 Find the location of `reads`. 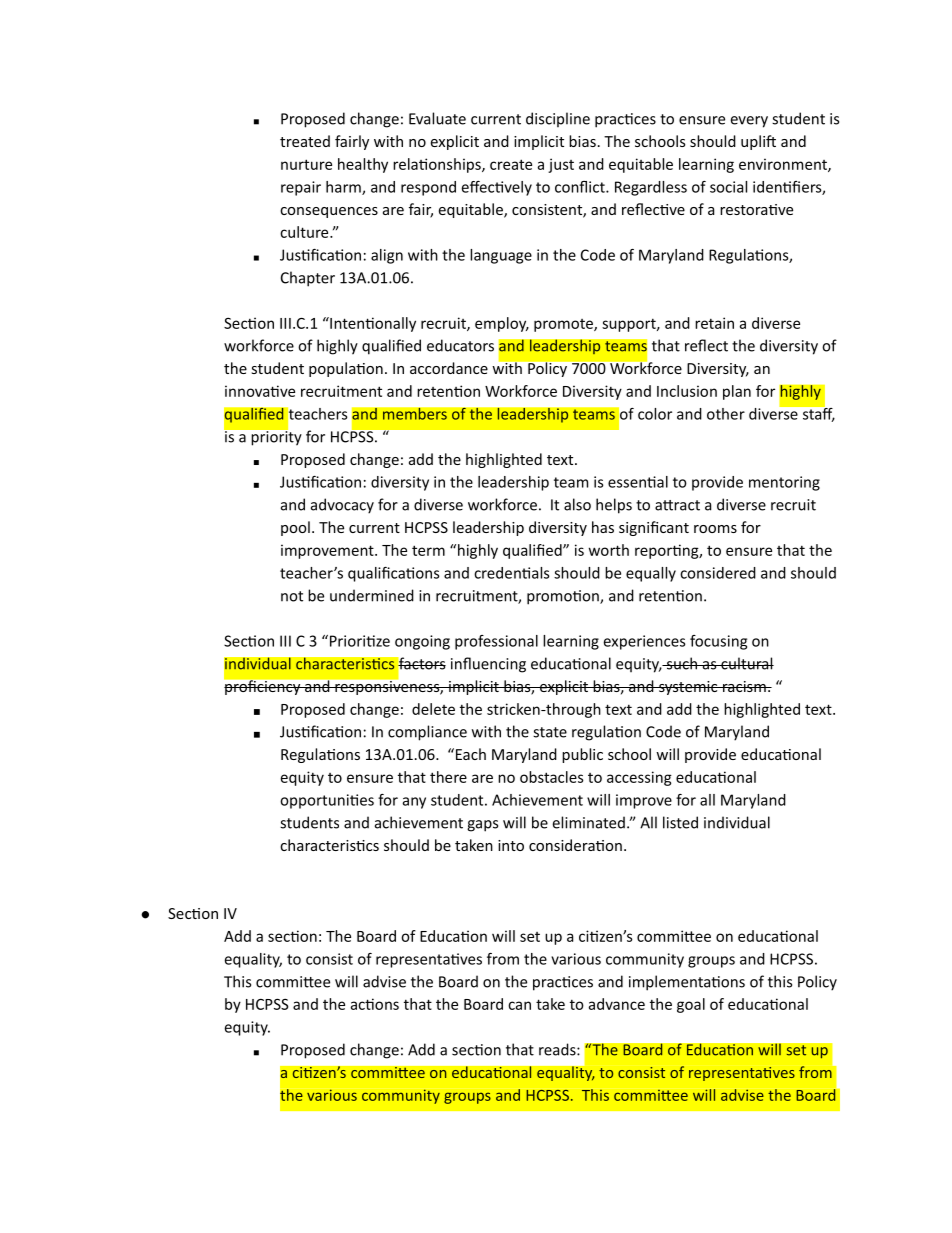

reads is located at coordinates (558, 1049).
